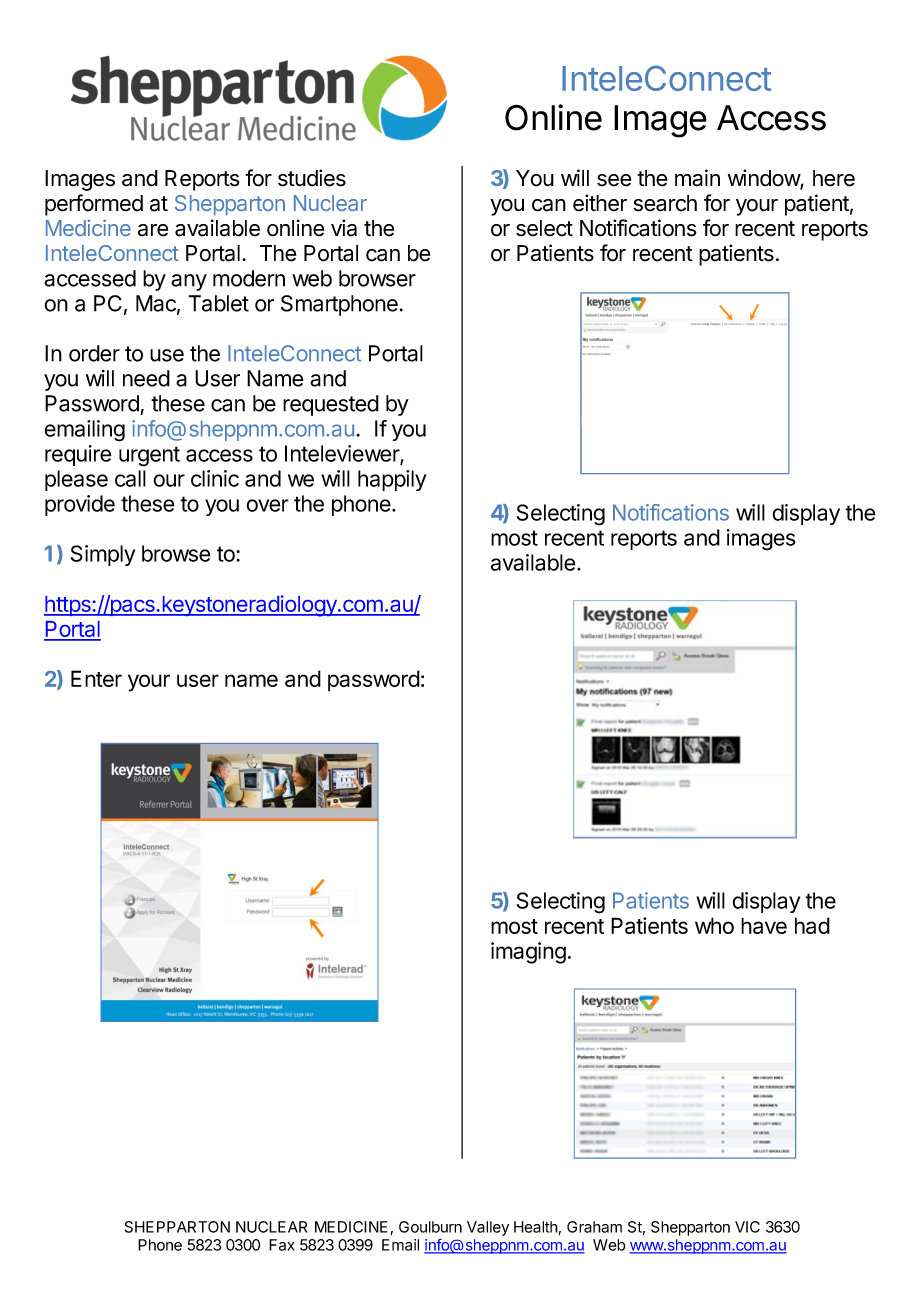 The image size is (924, 1309). What do you see at coordinates (747, 1227) in the screenshot?
I see `VIC` at bounding box center [747, 1227].
